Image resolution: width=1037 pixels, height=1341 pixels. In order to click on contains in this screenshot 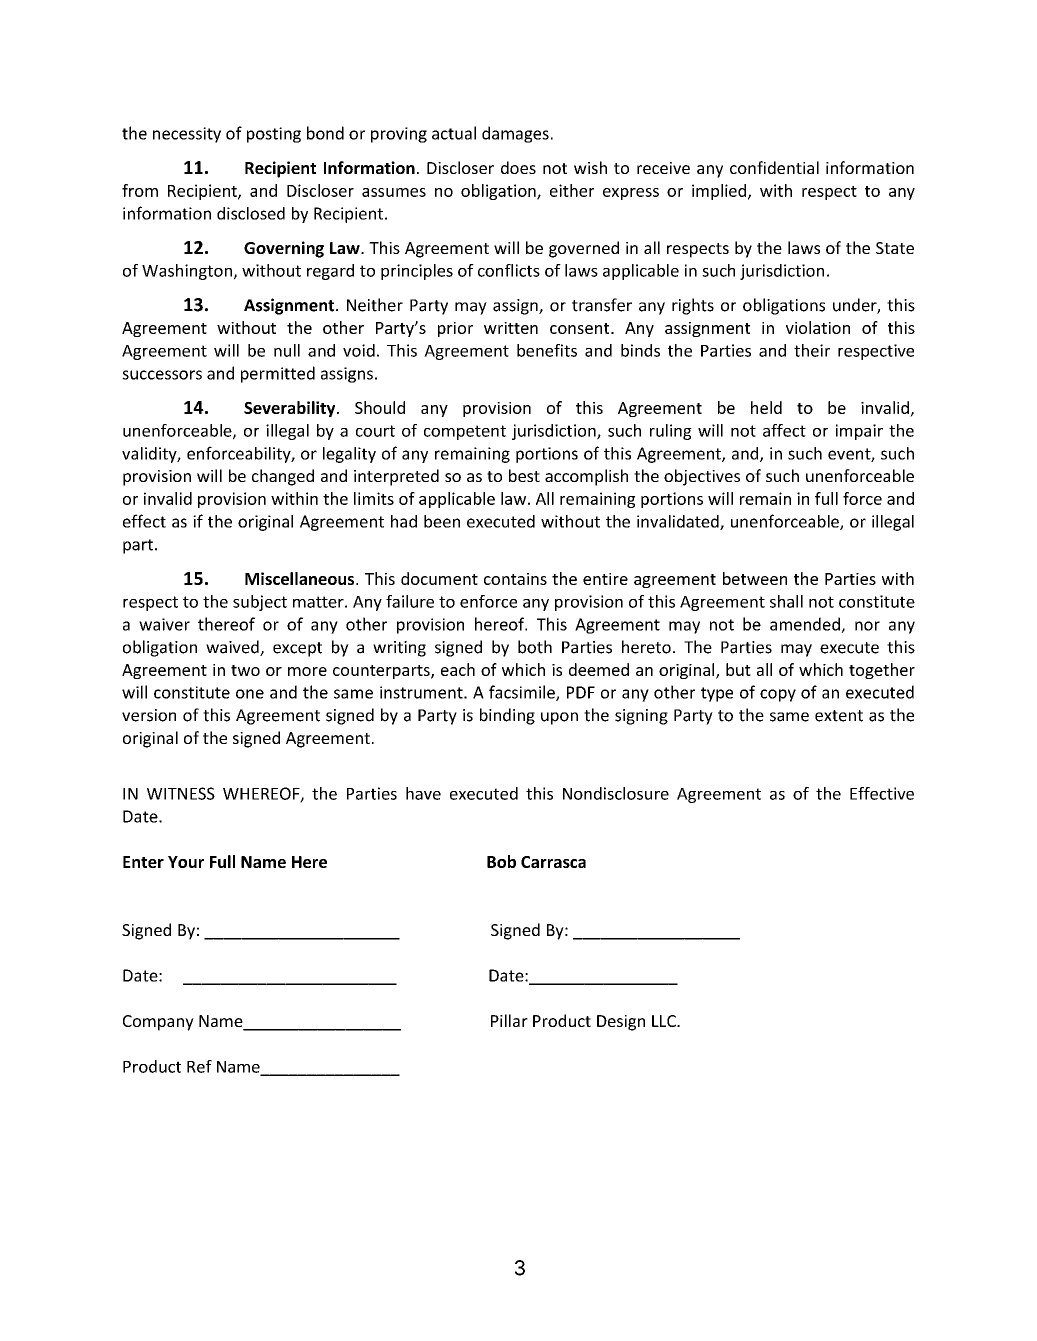, I will do `click(515, 579)`.
